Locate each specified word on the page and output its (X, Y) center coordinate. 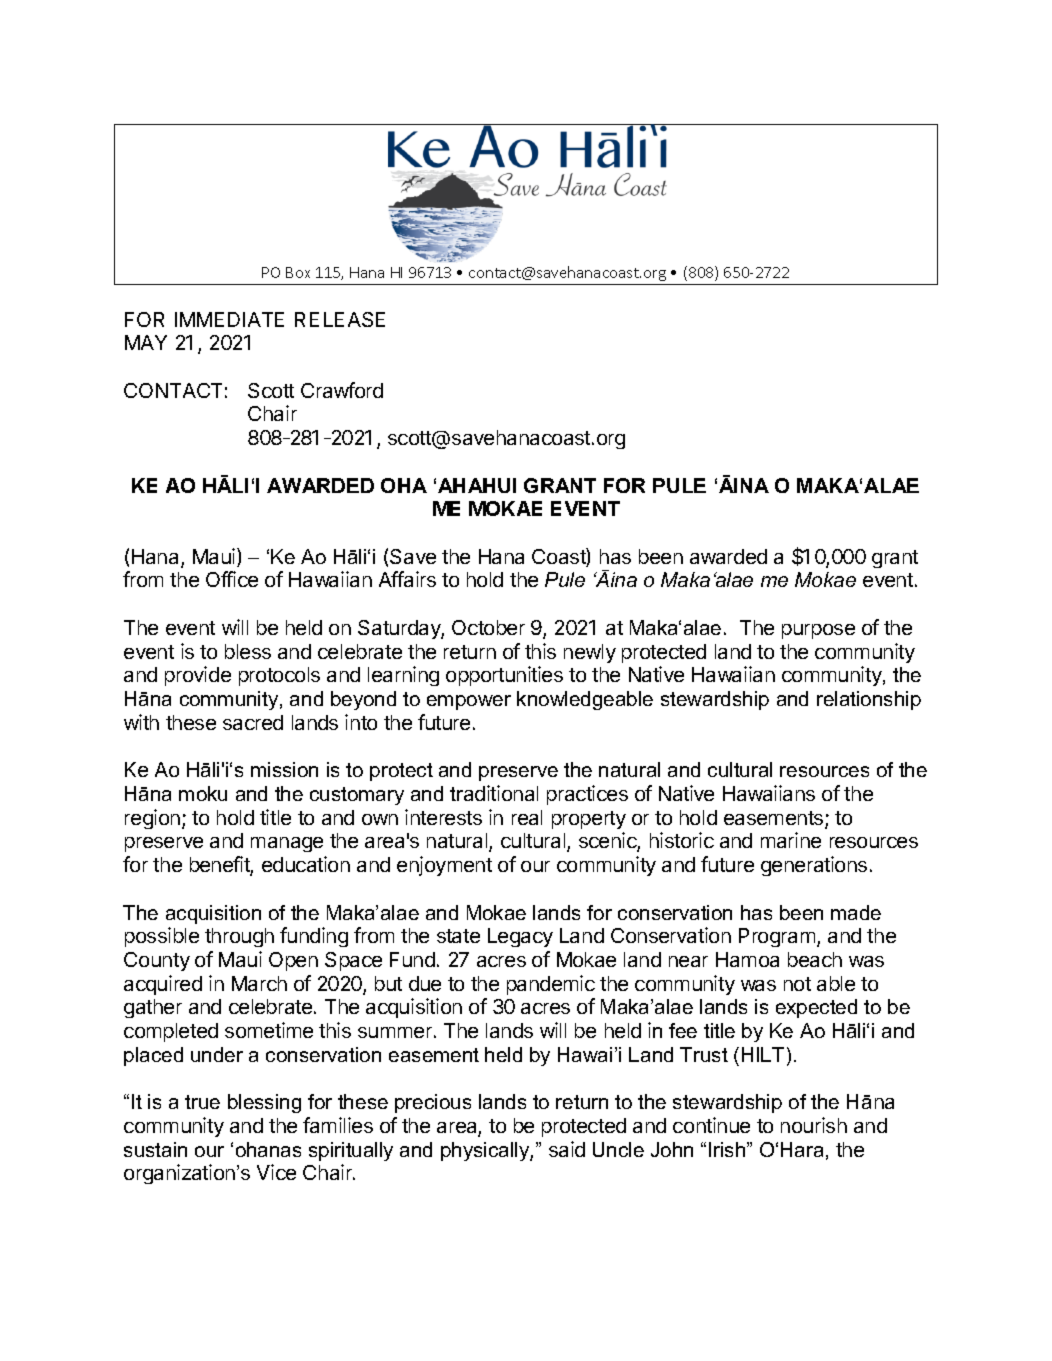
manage (287, 844)
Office (232, 579)
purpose (818, 631)
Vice (276, 1172)
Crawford (342, 390)
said (567, 1149)
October (488, 627)
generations (814, 866)
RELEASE (340, 319)
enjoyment (444, 866)
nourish (814, 1125)
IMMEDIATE (229, 319)
